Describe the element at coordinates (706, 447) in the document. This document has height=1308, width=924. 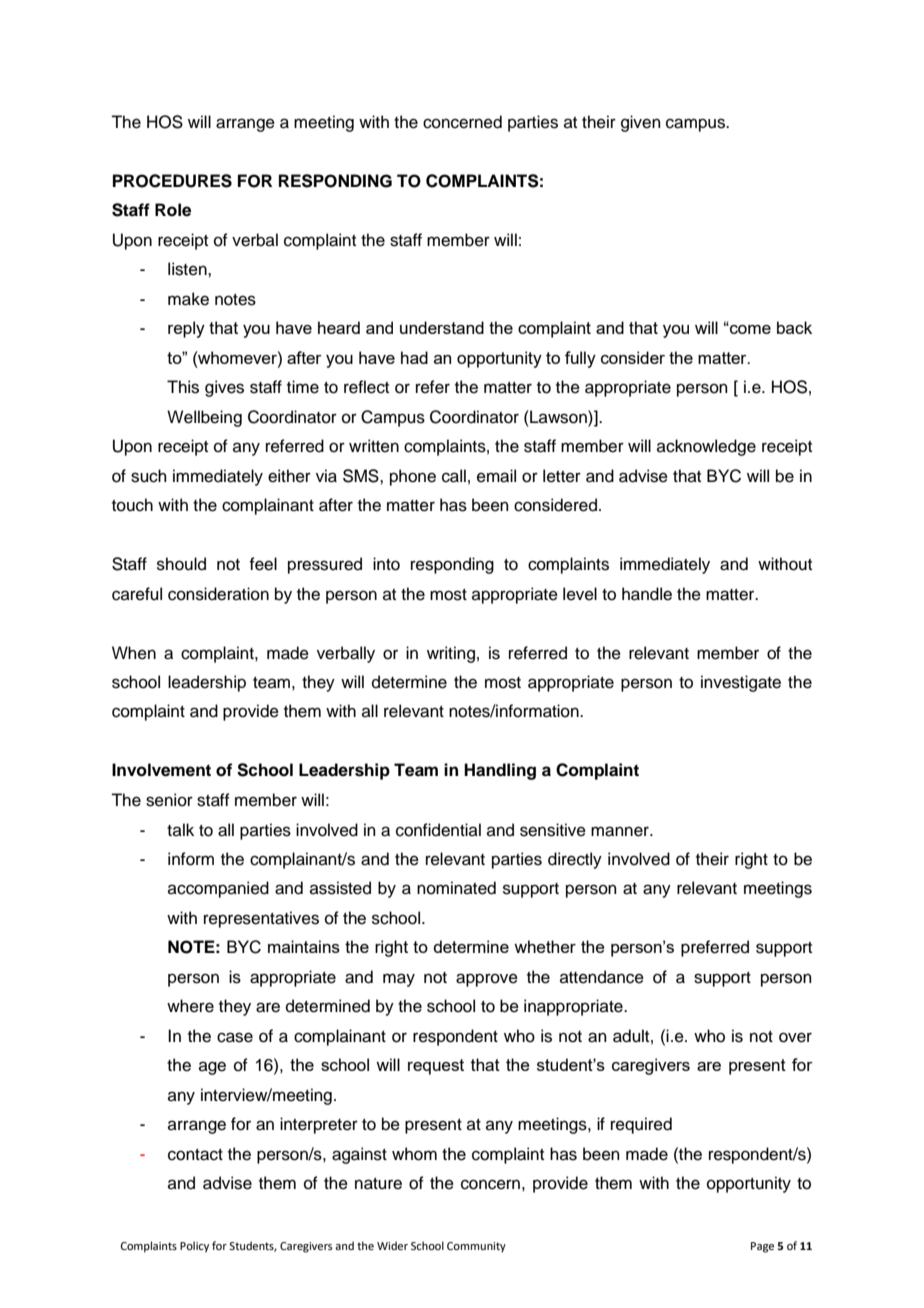
I see `acknowledge` at that location.
